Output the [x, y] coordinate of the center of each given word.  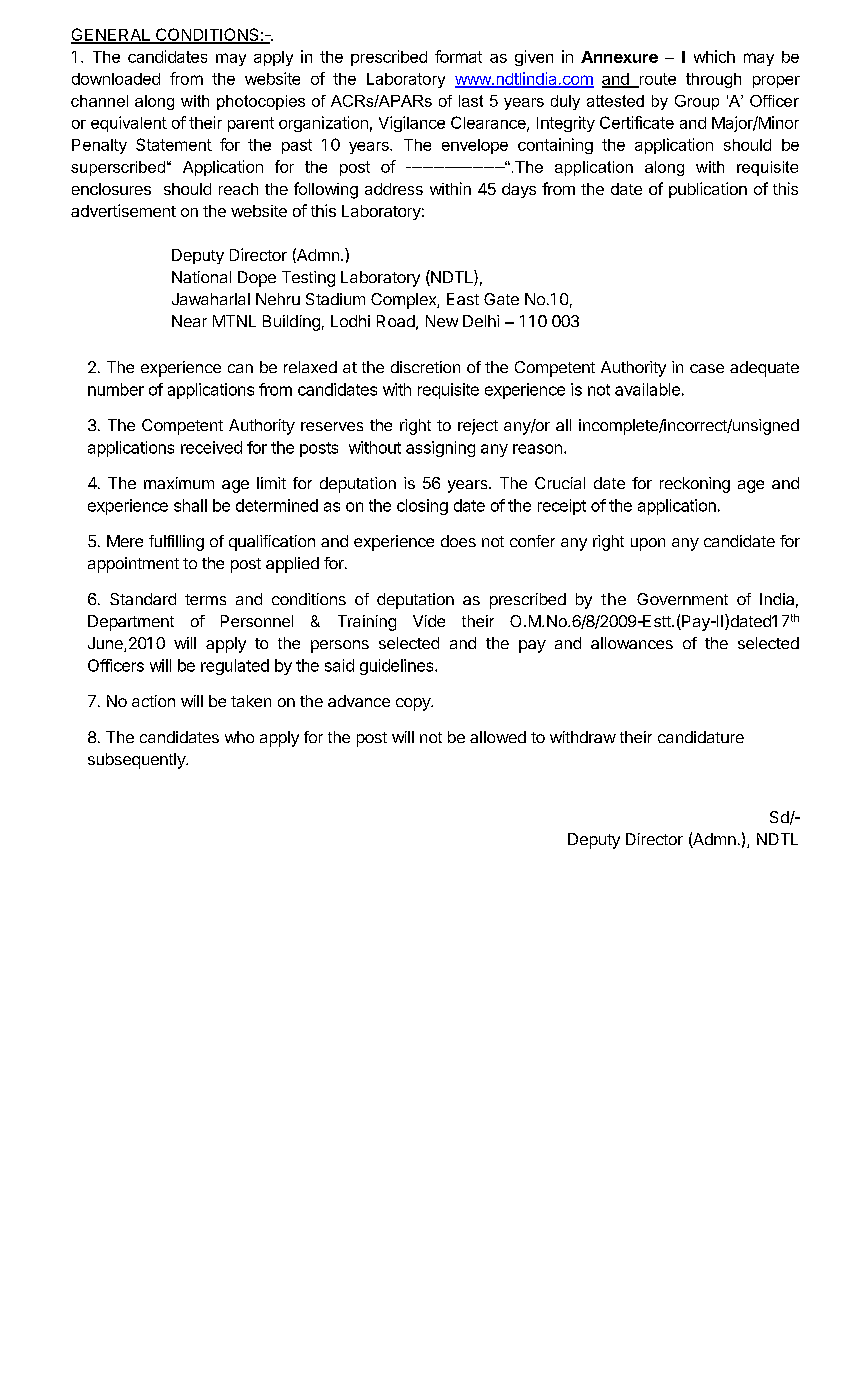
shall [190, 505]
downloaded [116, 79]
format [458, 56]
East [463, 299]
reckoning [695, 485]
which [714, 56]
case [707, 368]
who [239, 737]
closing [422, 507]
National [201, 277]
